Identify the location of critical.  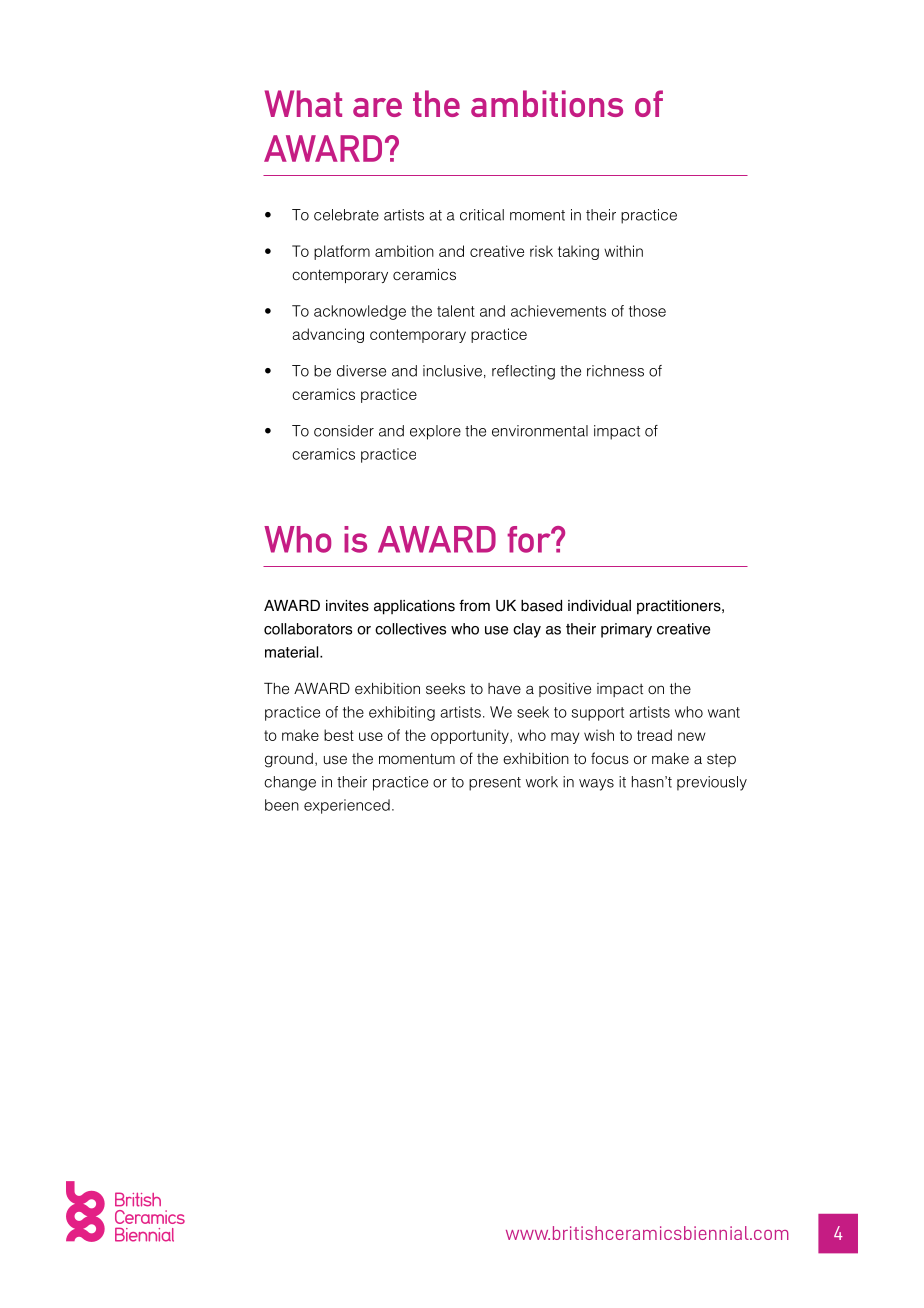
(482, 215).
